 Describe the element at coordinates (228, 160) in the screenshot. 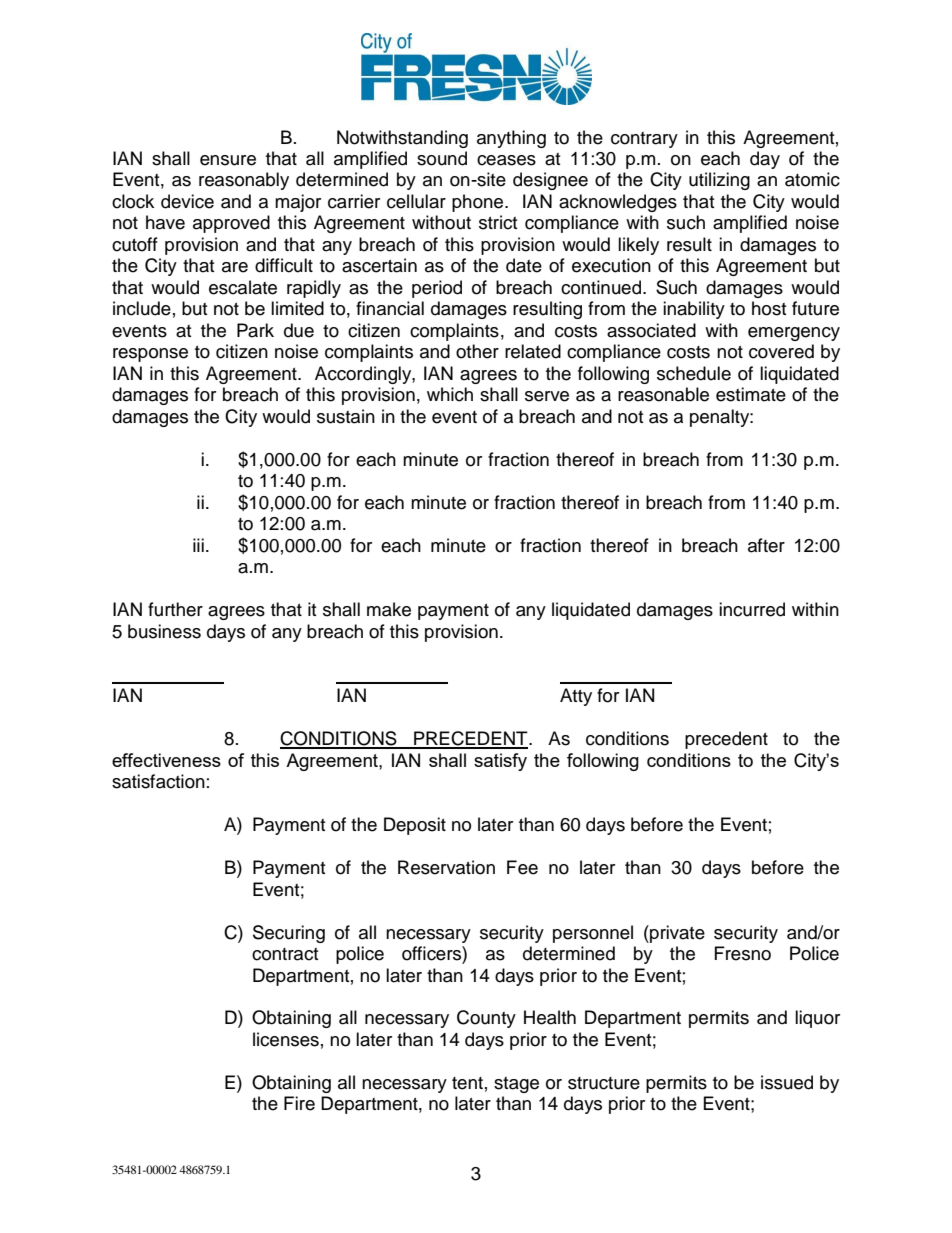

I see `ensure` at that location.
